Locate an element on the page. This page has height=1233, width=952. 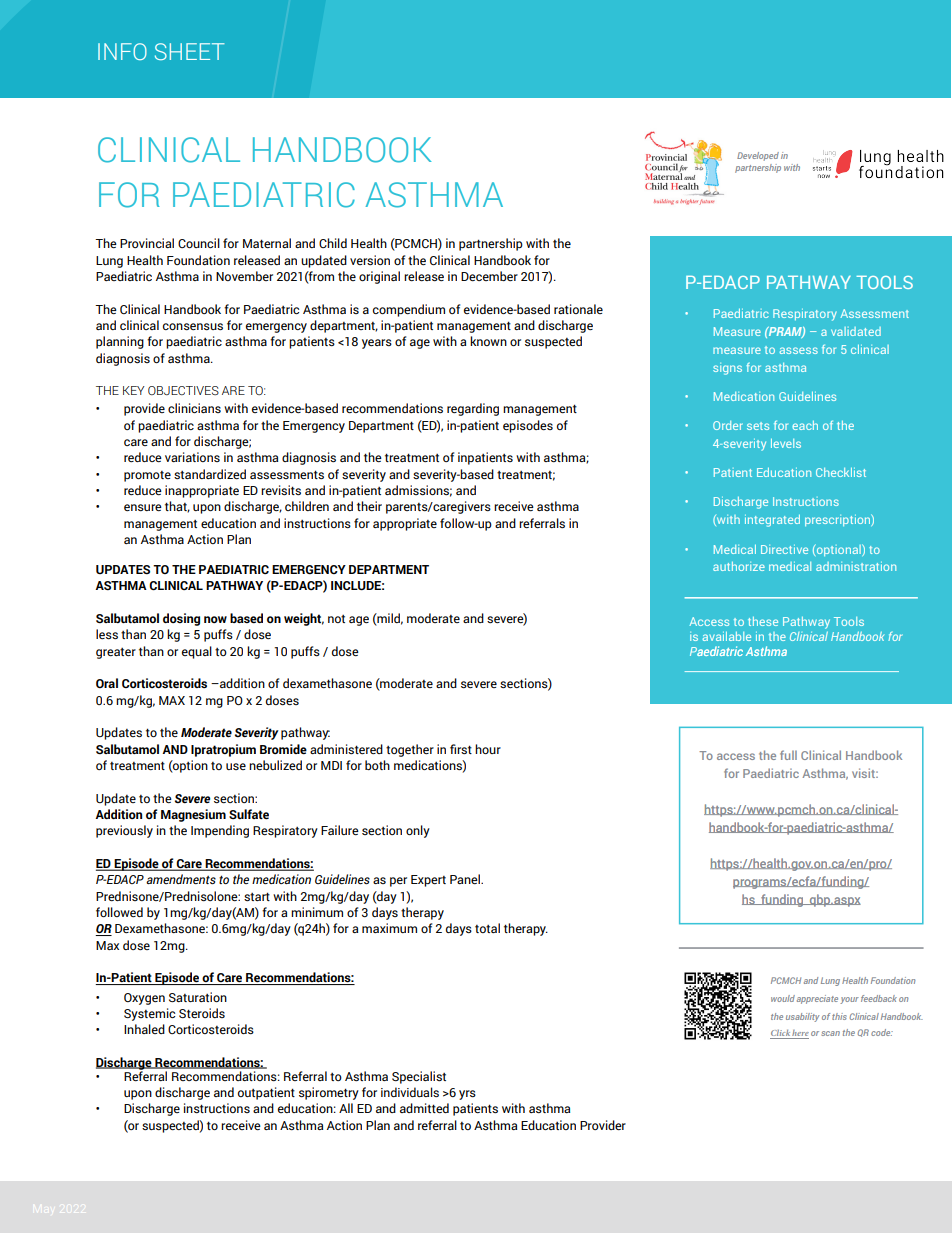
hour is located at coordinates (488, 749).
